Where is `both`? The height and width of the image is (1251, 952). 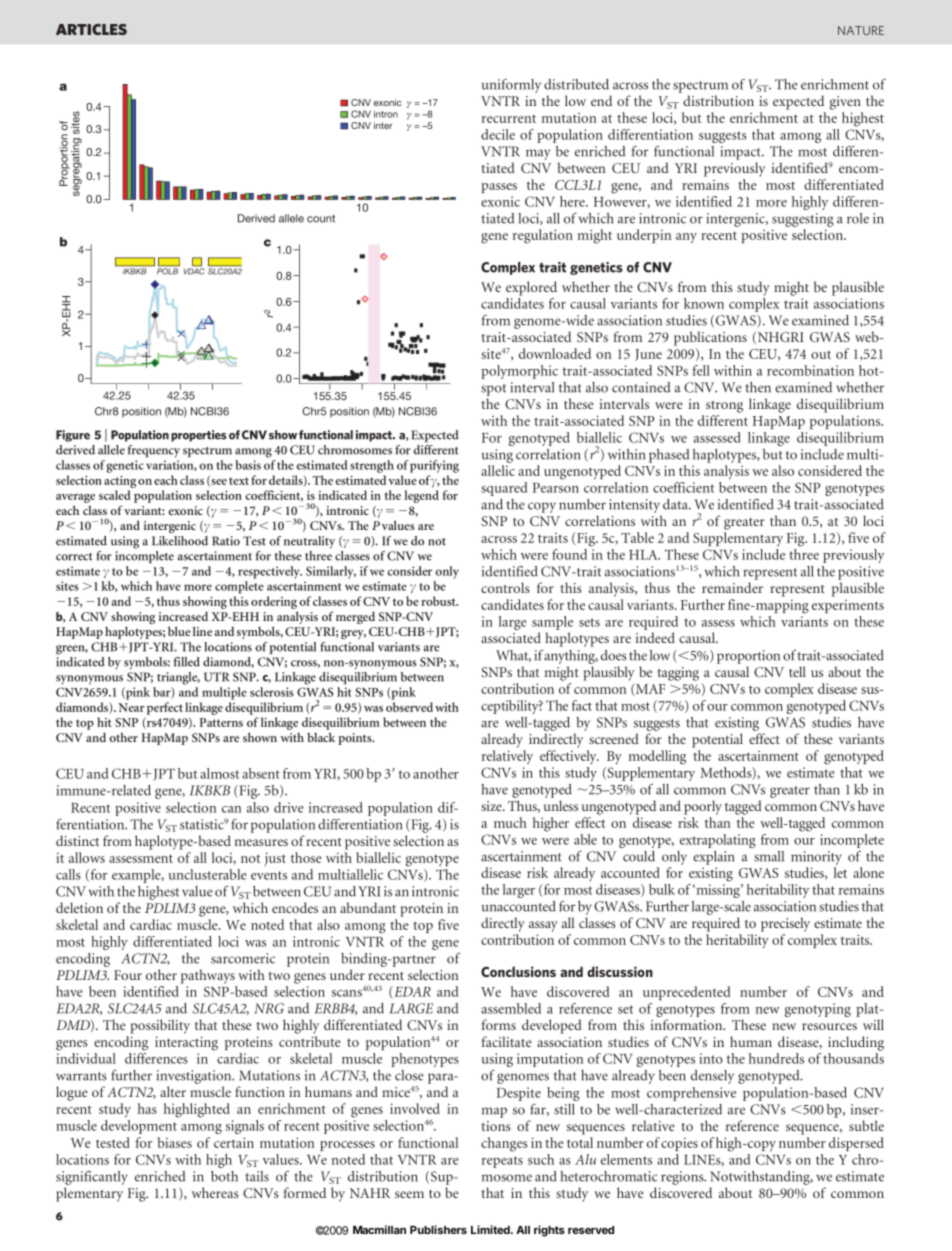 both is located at coordinates (224, 1176).
